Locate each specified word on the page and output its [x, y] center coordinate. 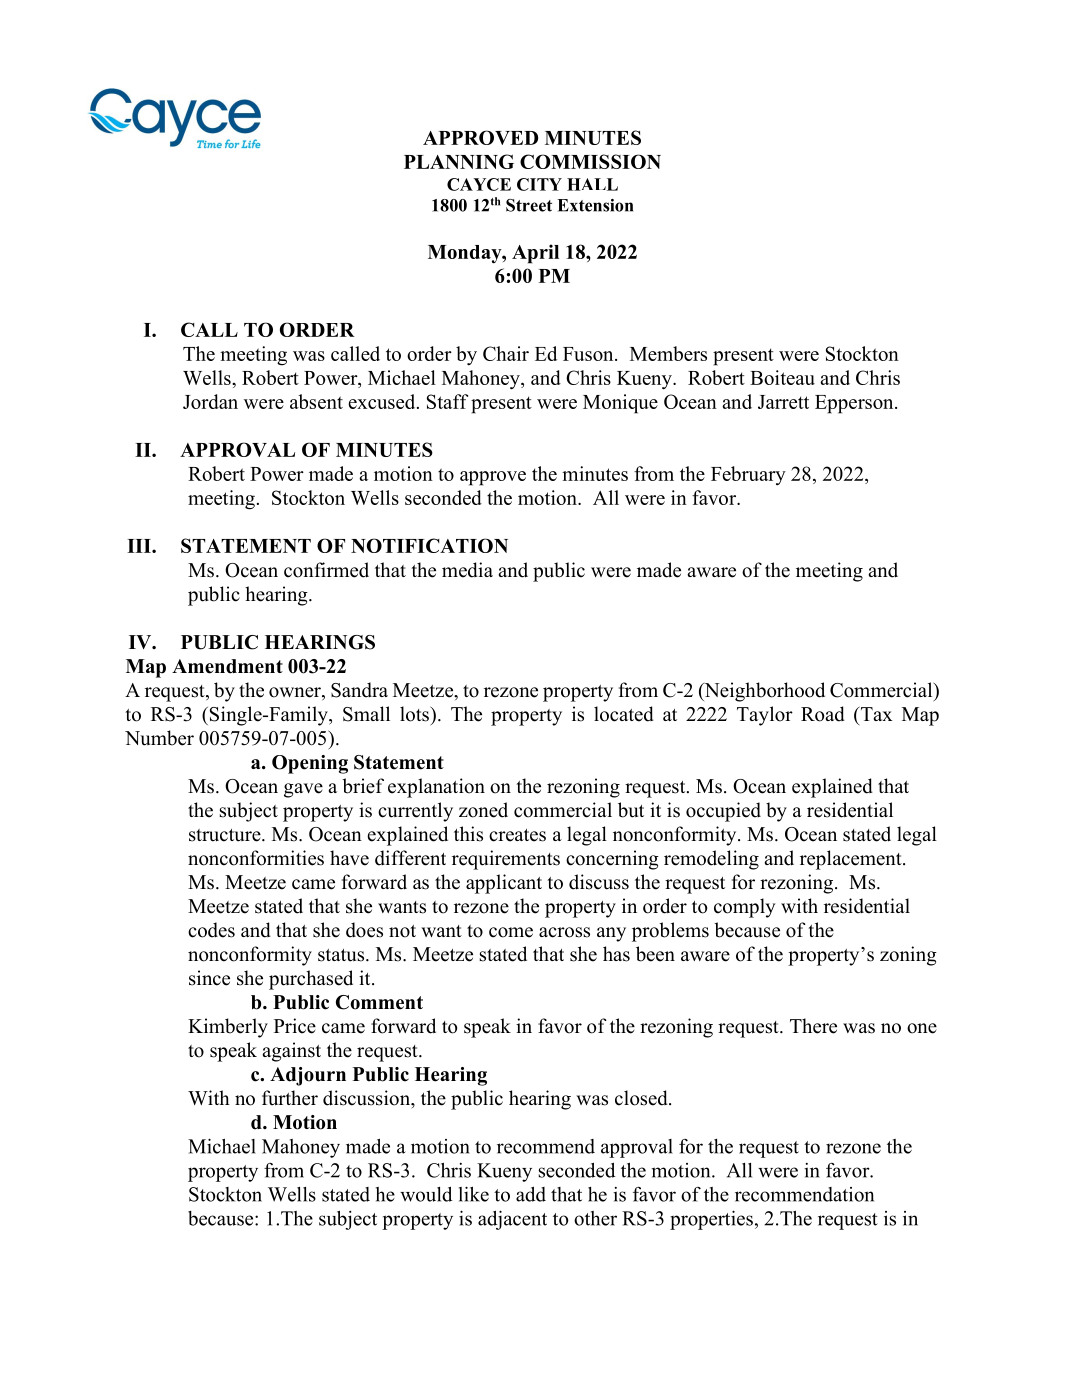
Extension [595, 205]
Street [529, 205]
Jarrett [783, 402]
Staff [447, 401]
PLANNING [459, 161]
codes [211, 930]
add [531, 1194]
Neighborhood [763, 692]
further [290, 1098]
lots [415, 714]
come [511, 932]
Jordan [210, 401]
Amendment [227, 666]
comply [745, 908]
